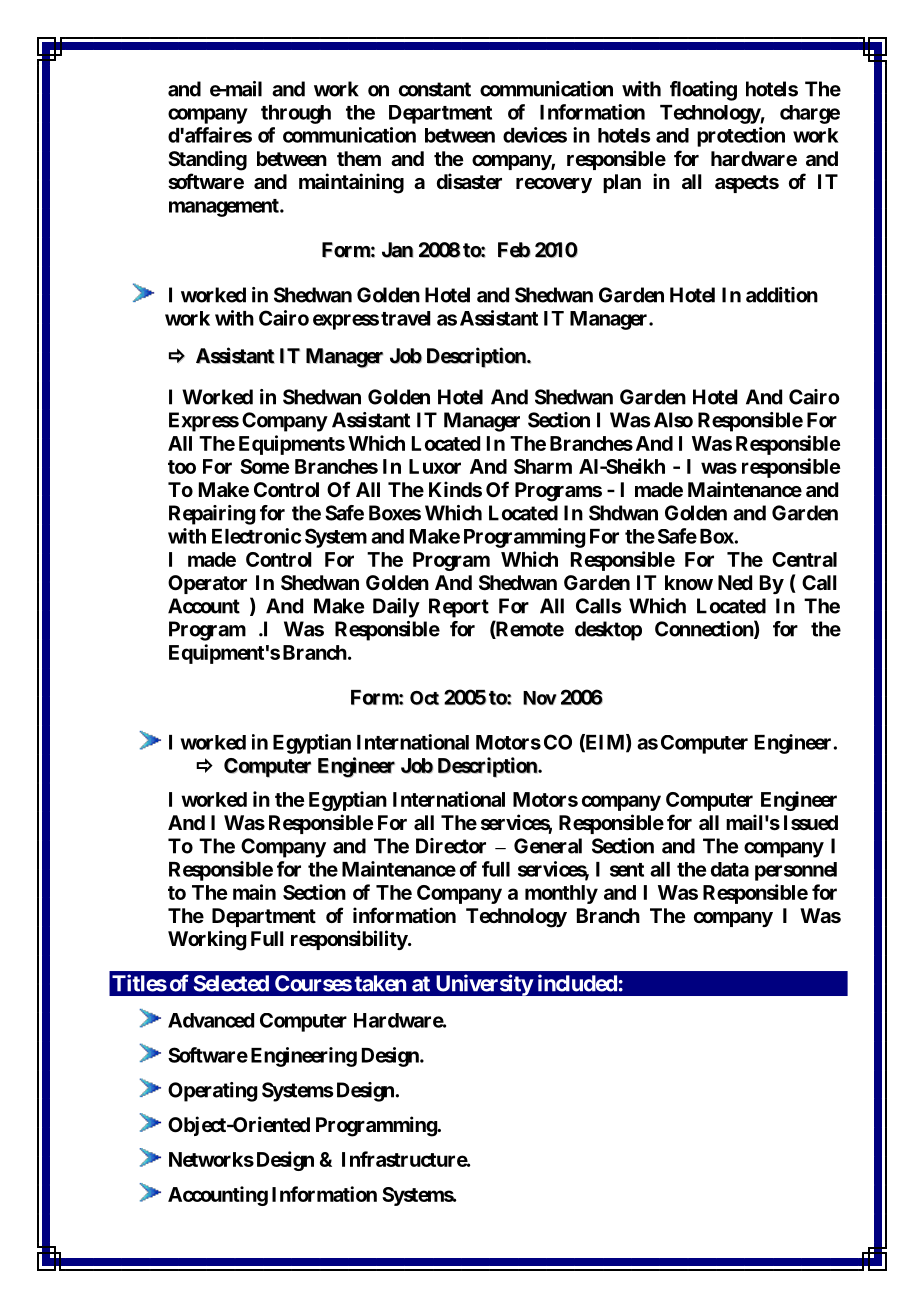  What do you see at coordinates (577, 983) in the screenshot?
I see `included` at bounding box center [577, 983].
